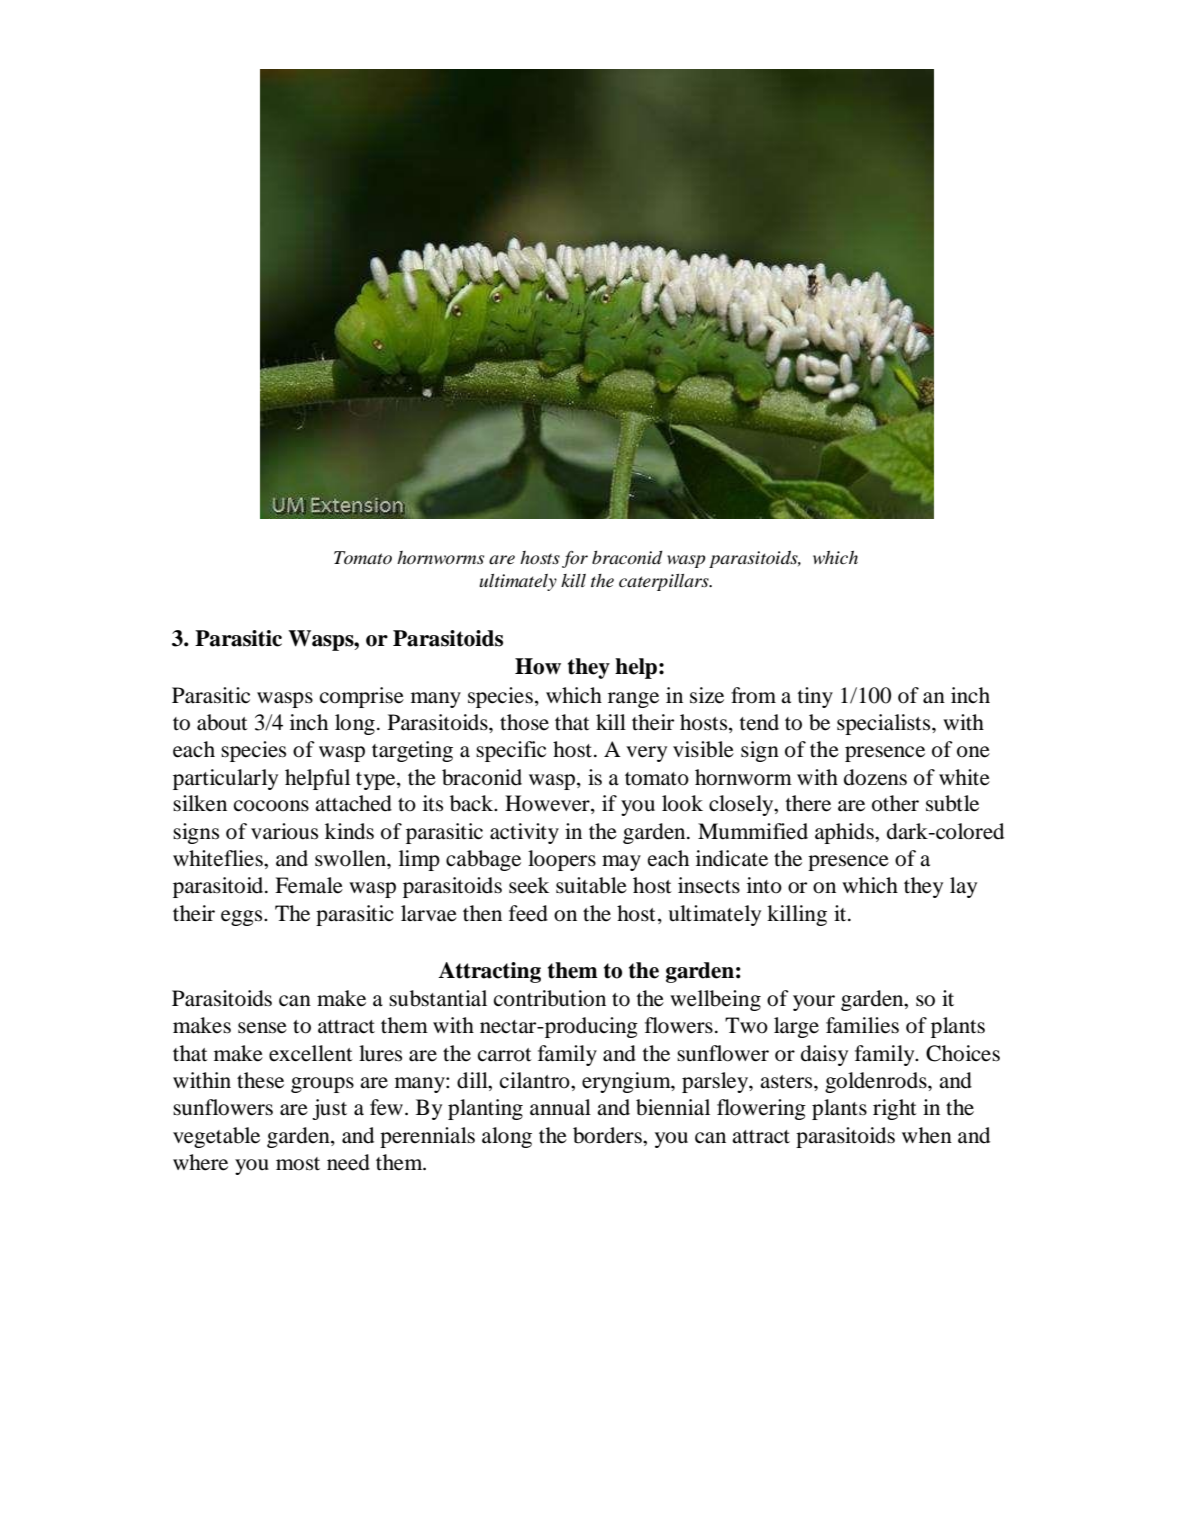 The width and height of the image is (1181, 1528). I want to click on borders, so click(608, 1135).
